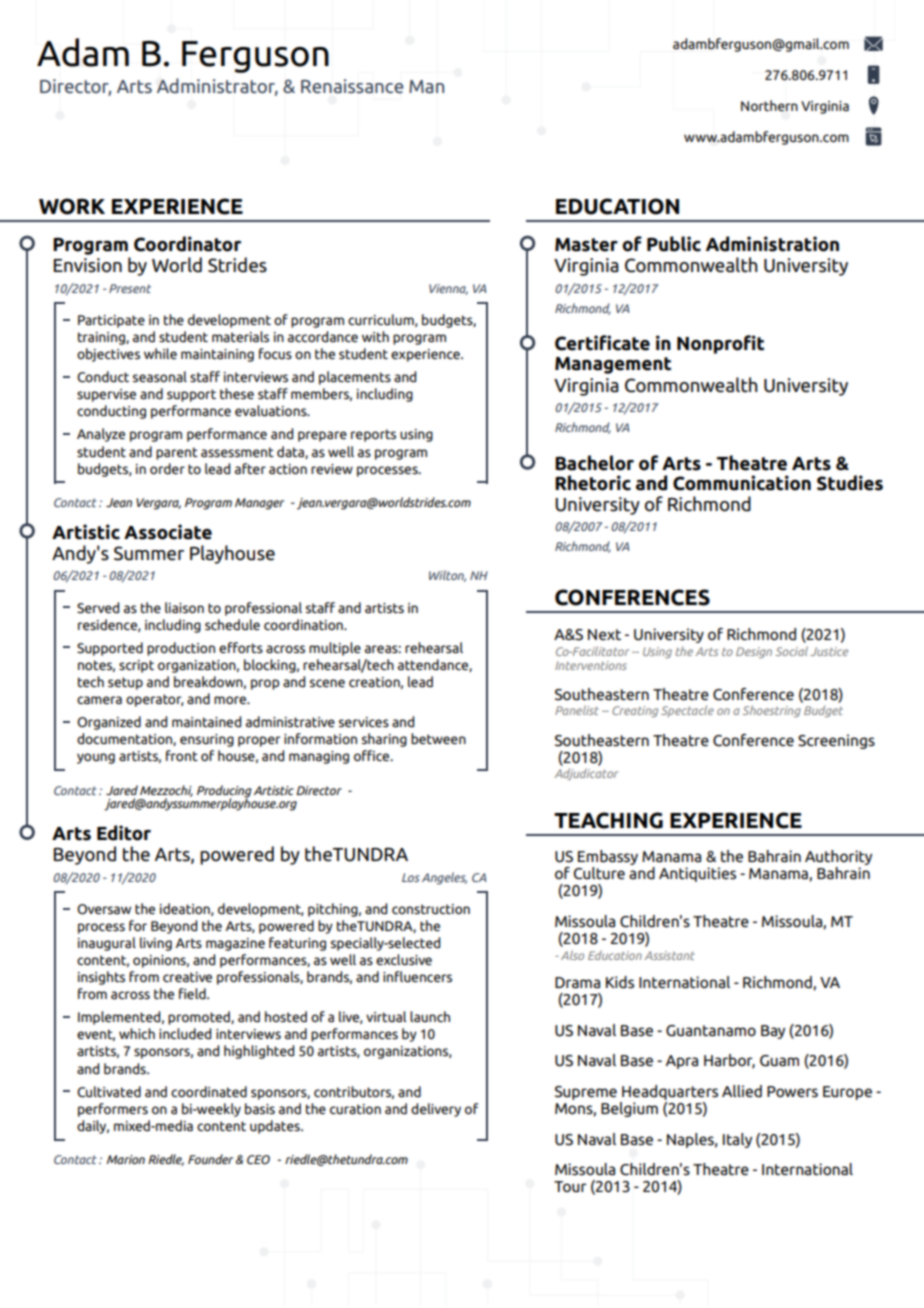 Image resolution: width=924 pixels, height=1308 pixels. What do you see at coordinates (737, 1140) in the page?
I see `Italy` at bounding box center [737, 1140].
